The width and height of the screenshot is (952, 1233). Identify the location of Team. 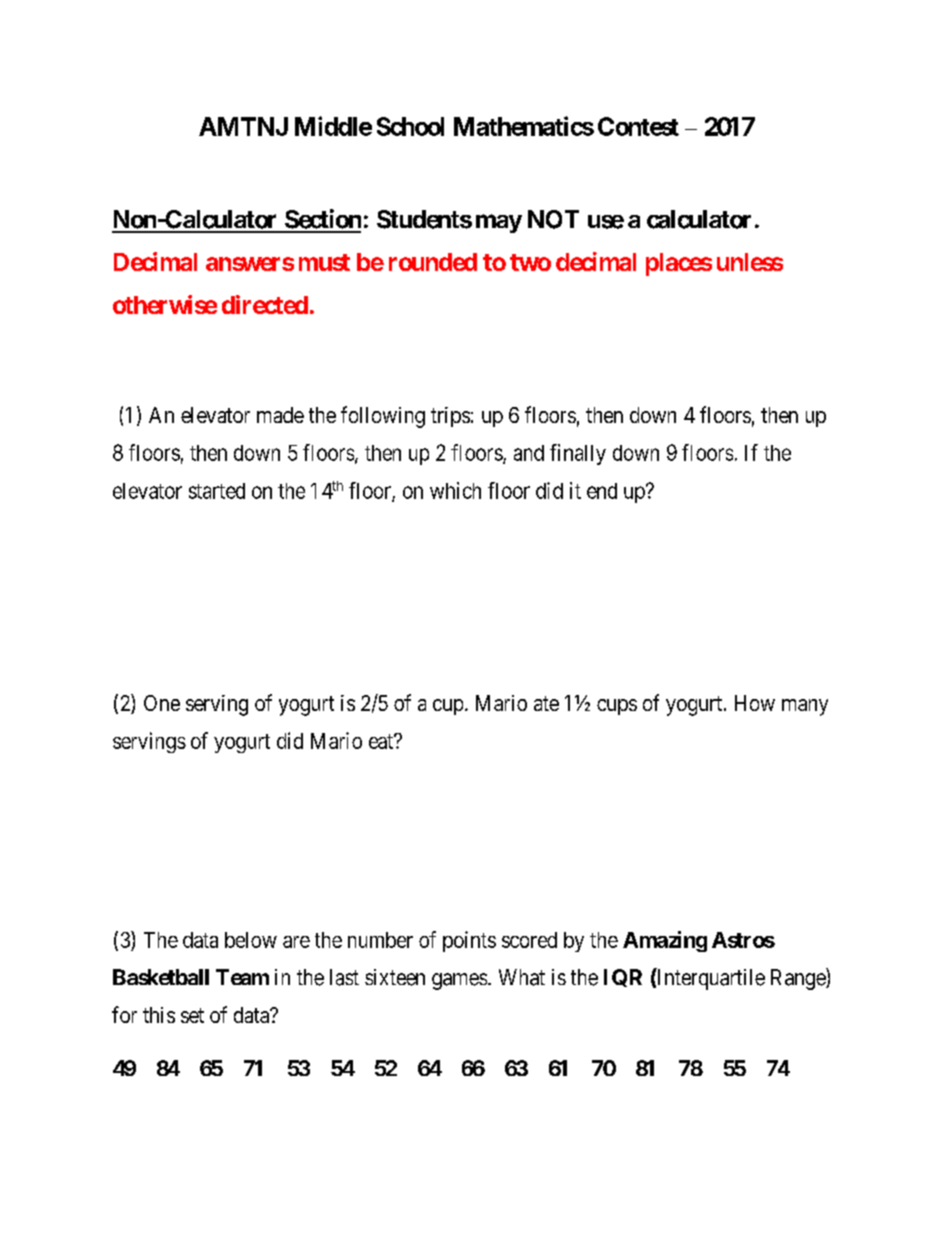
(242, 977).
